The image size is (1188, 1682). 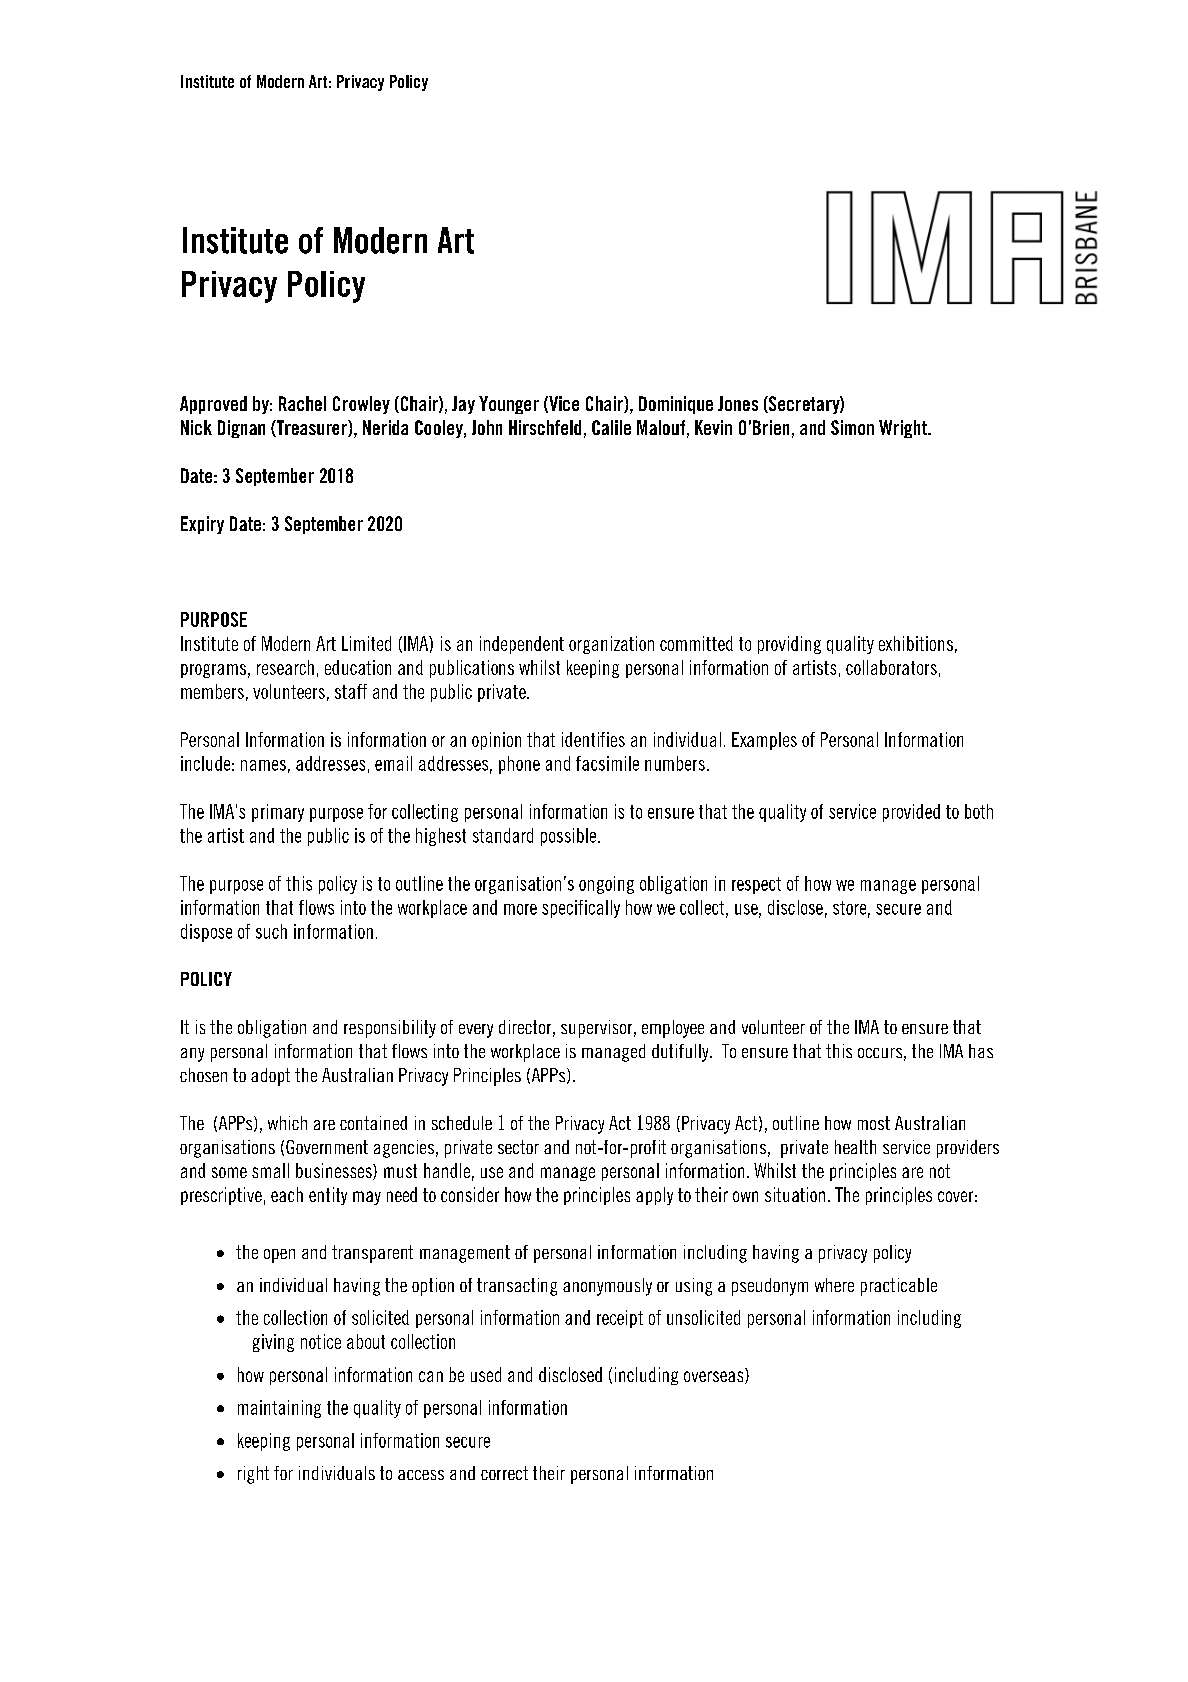 I want to click on specifically, so click(x=581, y=909).
